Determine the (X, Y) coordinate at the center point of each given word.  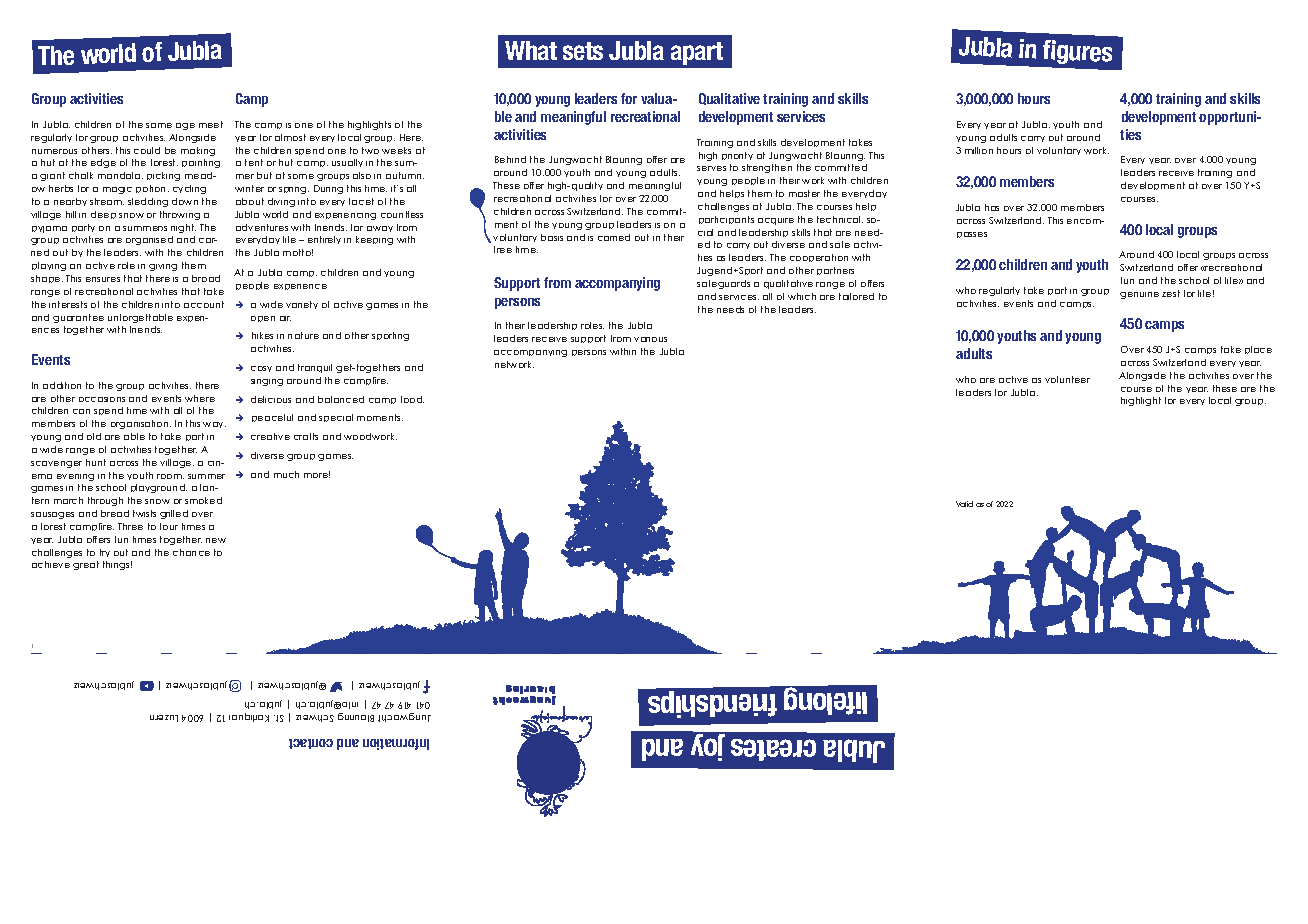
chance (191, 552)
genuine (1139, 295)
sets (583, 51)
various (650, 339)
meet (211, 124)
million (979, 150)
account (204, 304)
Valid (964, 504)
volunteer (1067, 379)
